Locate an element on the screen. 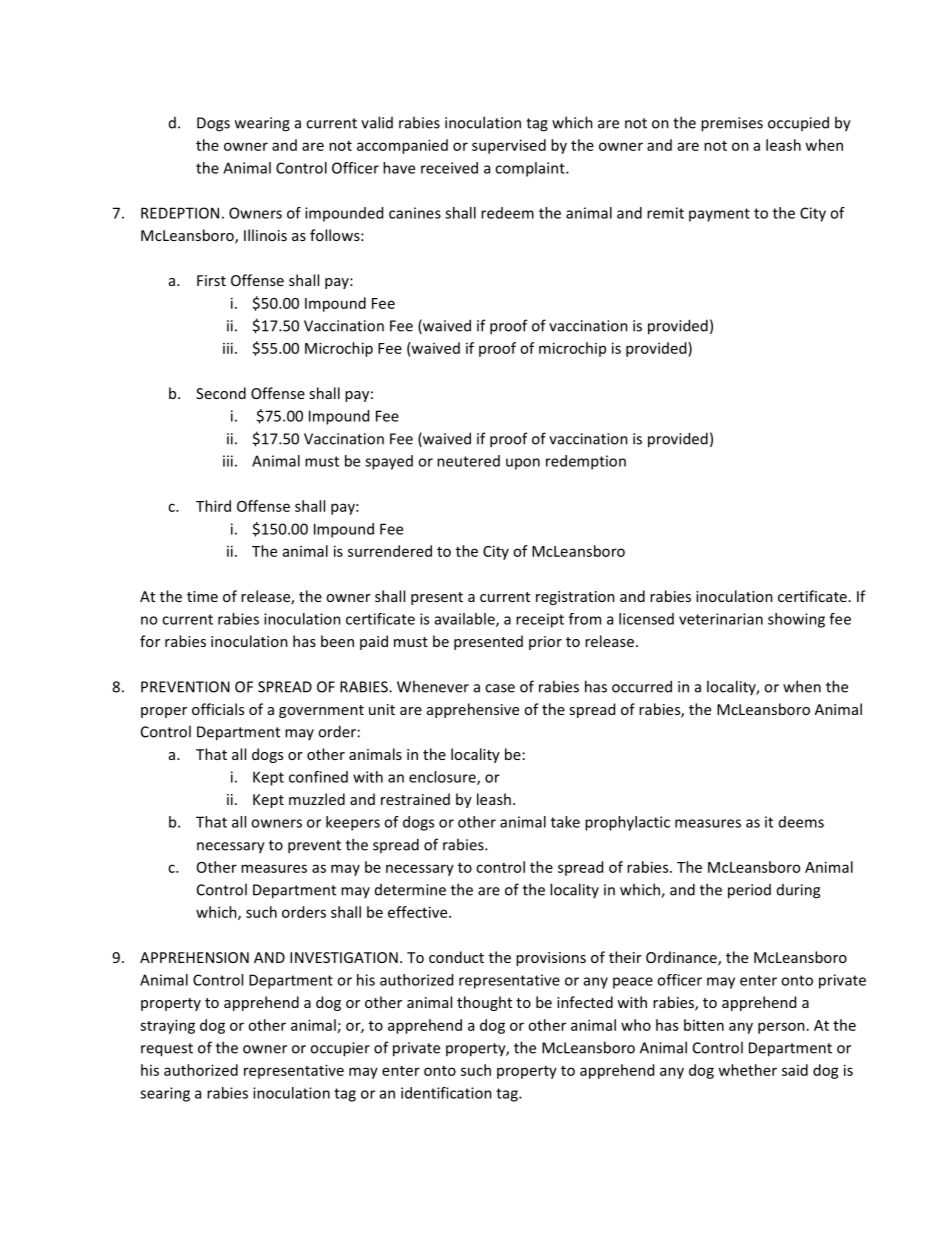  identification is located at coordinates (446, 1093).
